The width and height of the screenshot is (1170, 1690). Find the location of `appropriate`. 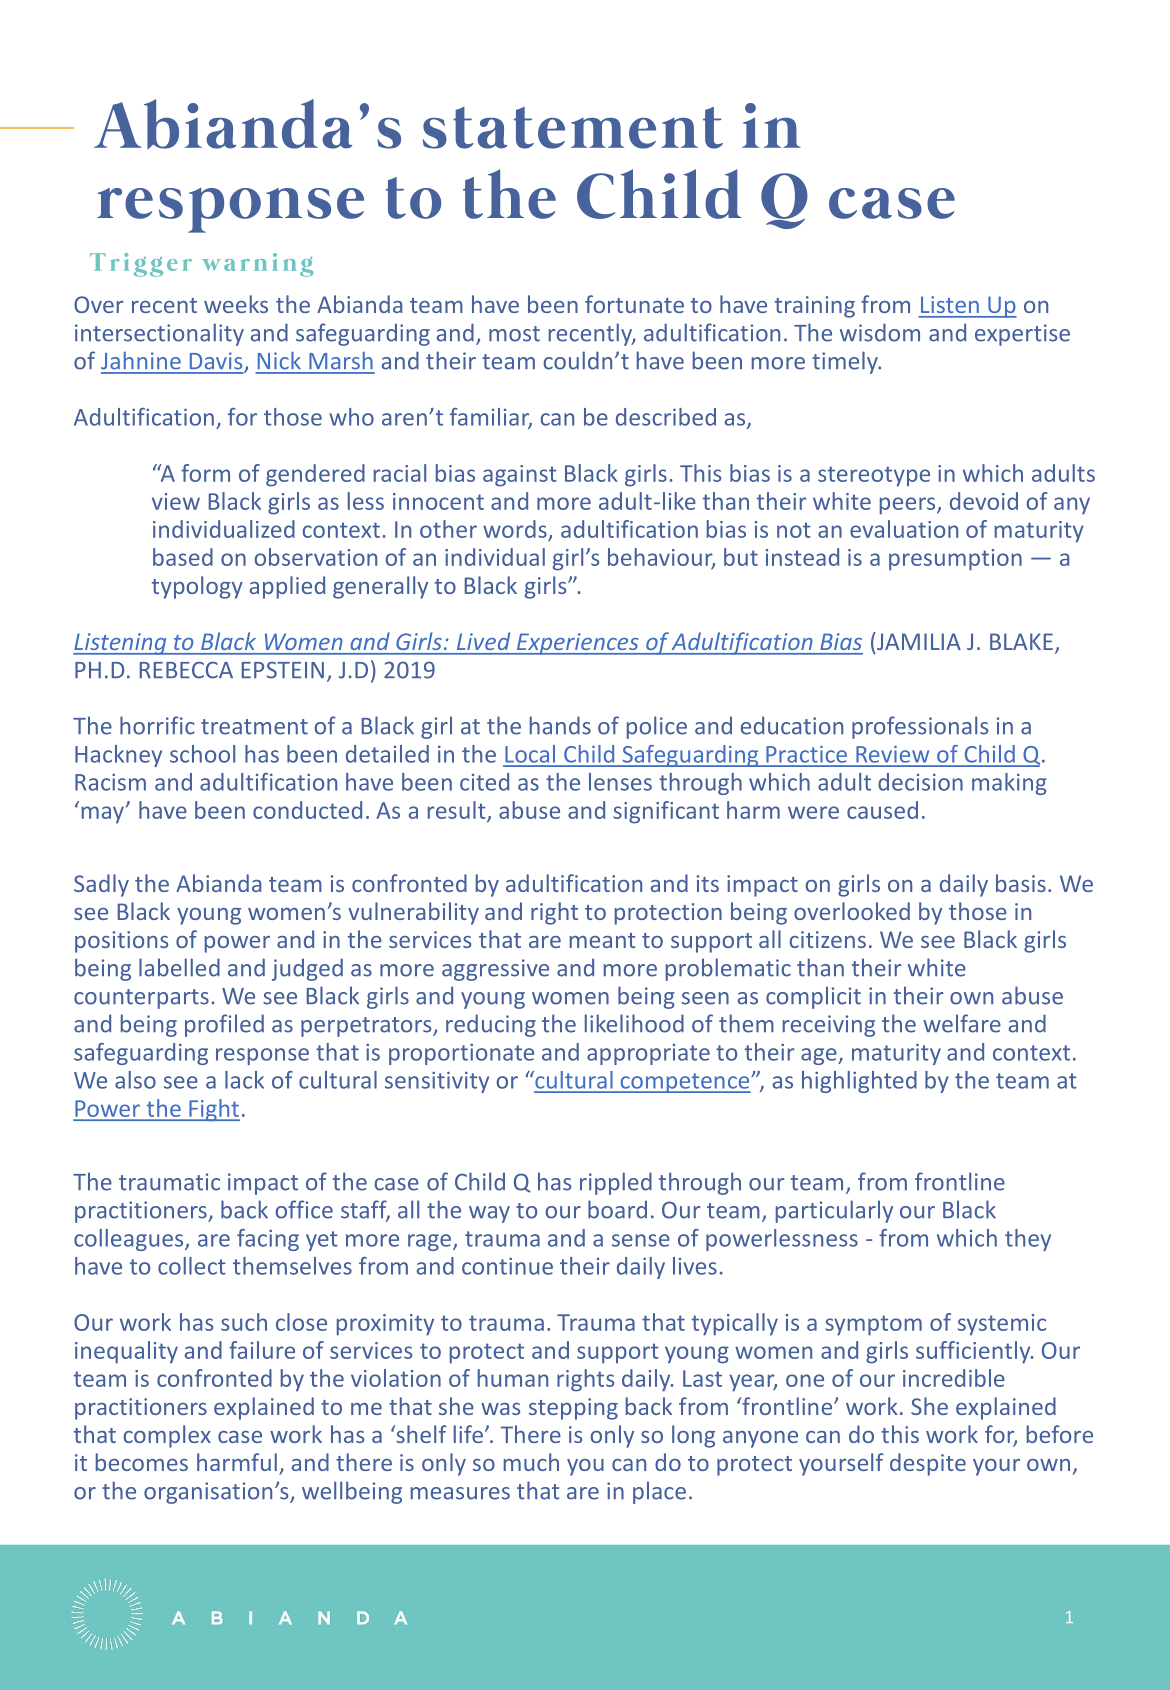

appropriate is located at coordinates (648, 1054).
